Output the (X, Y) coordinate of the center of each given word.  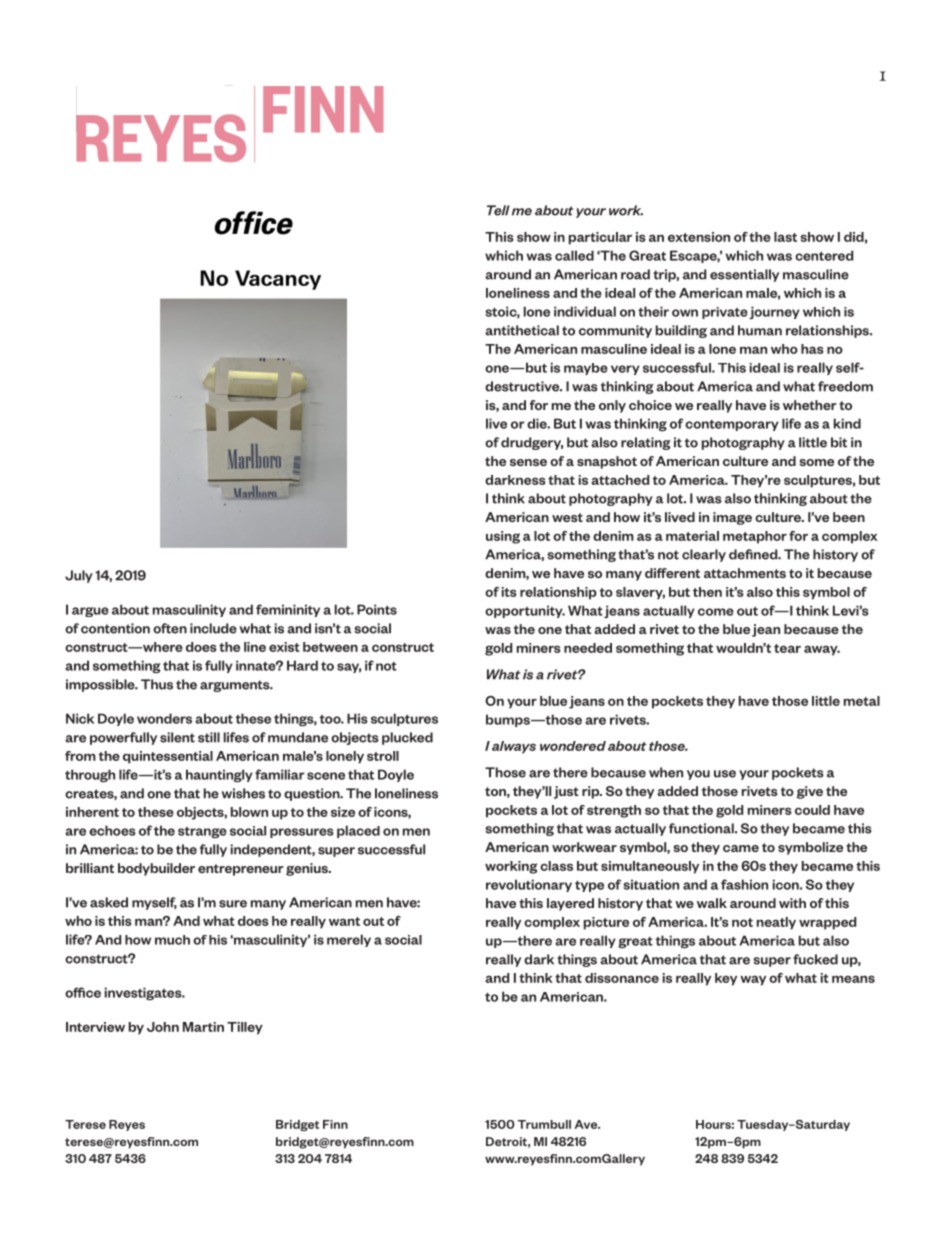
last (785, 237)
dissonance (622, 978)
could (812, 810)
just (566, 792)
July (79, 576)
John (163, 1027)
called (574, 255)
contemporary (732, 425)
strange (202, 832)
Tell (498, 210)
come (716, 612)
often (170, 628)
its (509, 592)
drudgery (532, 443)
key (726, 979)
